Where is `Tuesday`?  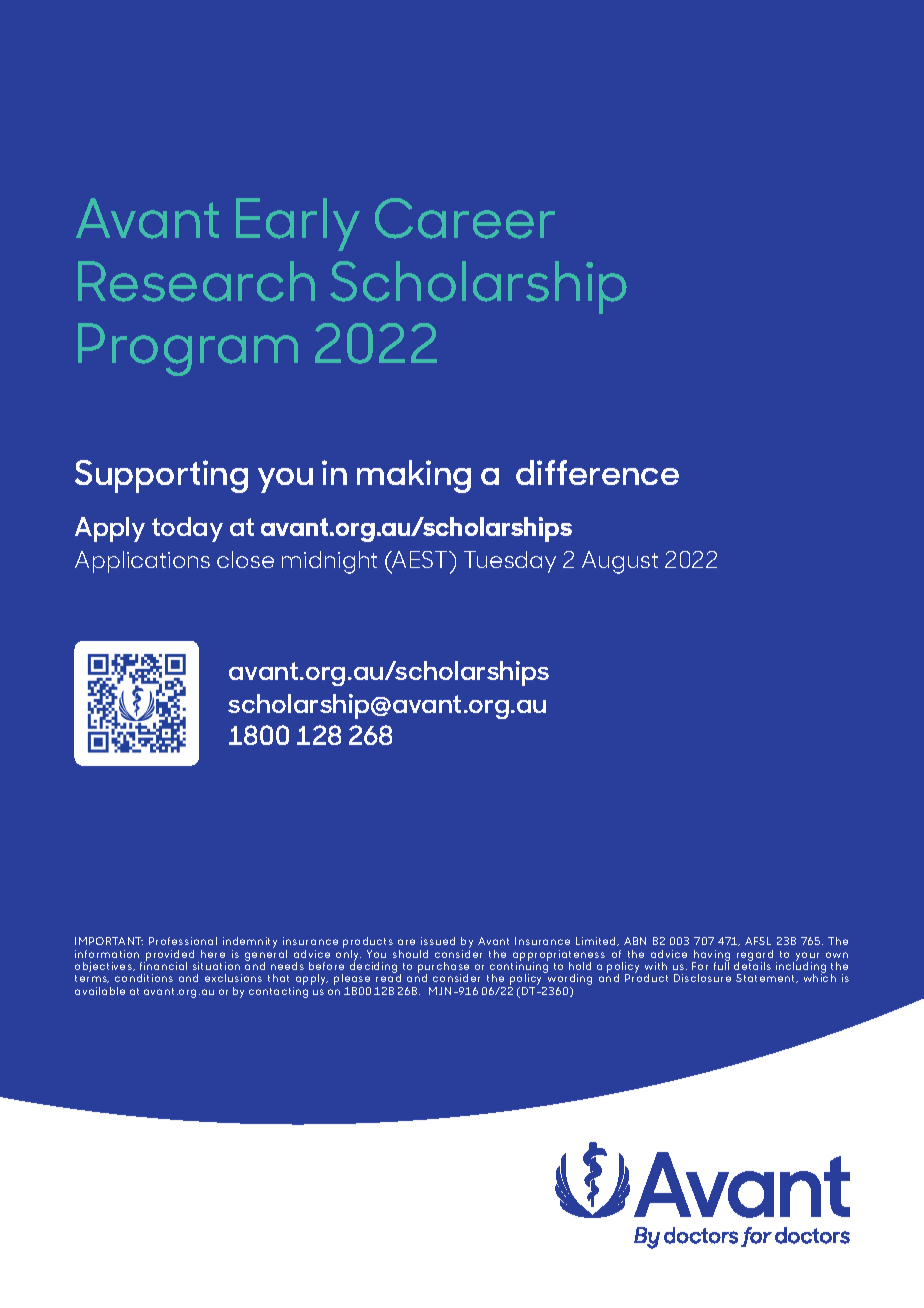
Tuesday is located at coordinates (510, 562).
